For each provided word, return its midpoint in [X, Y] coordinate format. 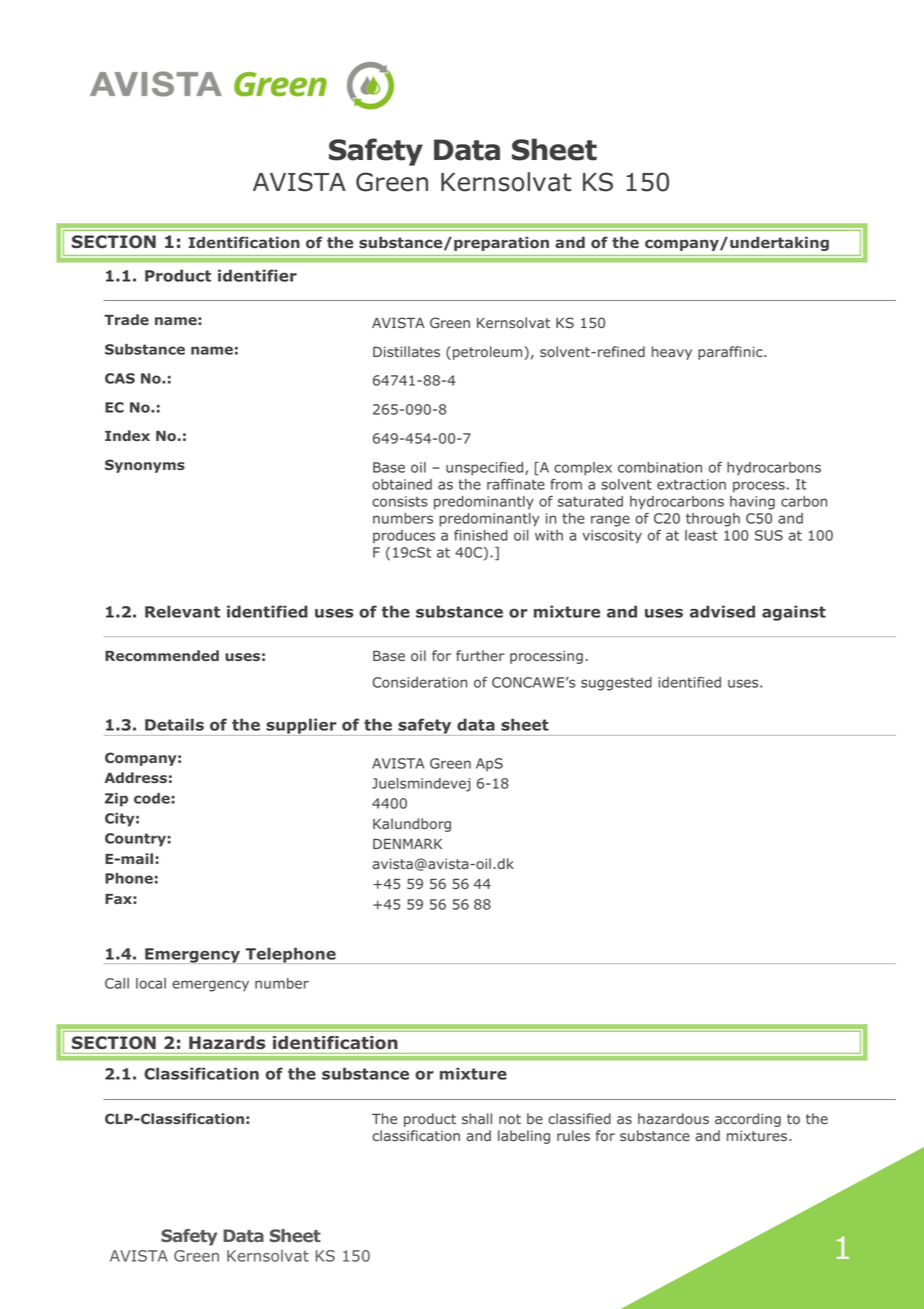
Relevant [182, 611]
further [480, 655]
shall [477, 1118]
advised [722, 611]
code [153, 798]
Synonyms [145, 466]
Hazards [227, 1042]
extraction [691, 484]
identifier [257, 275]
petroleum [487, 353]
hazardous [673, 1118]
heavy [672, 353]
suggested [616, 684]
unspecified [486, 469]
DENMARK [407, 843]
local [151, 983]
